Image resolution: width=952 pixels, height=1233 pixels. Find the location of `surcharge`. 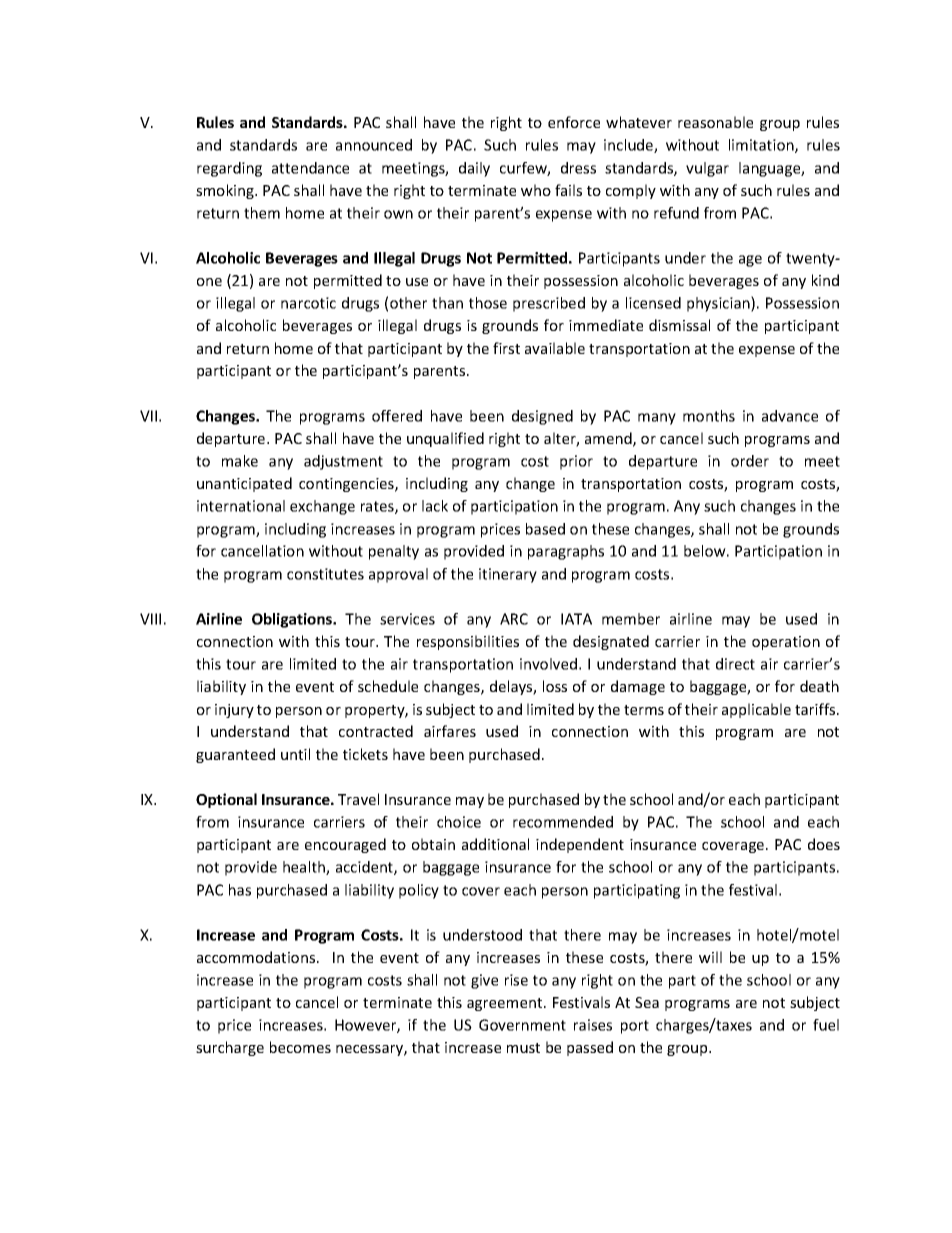

surcharge is located at coordinates (230, 1048).
